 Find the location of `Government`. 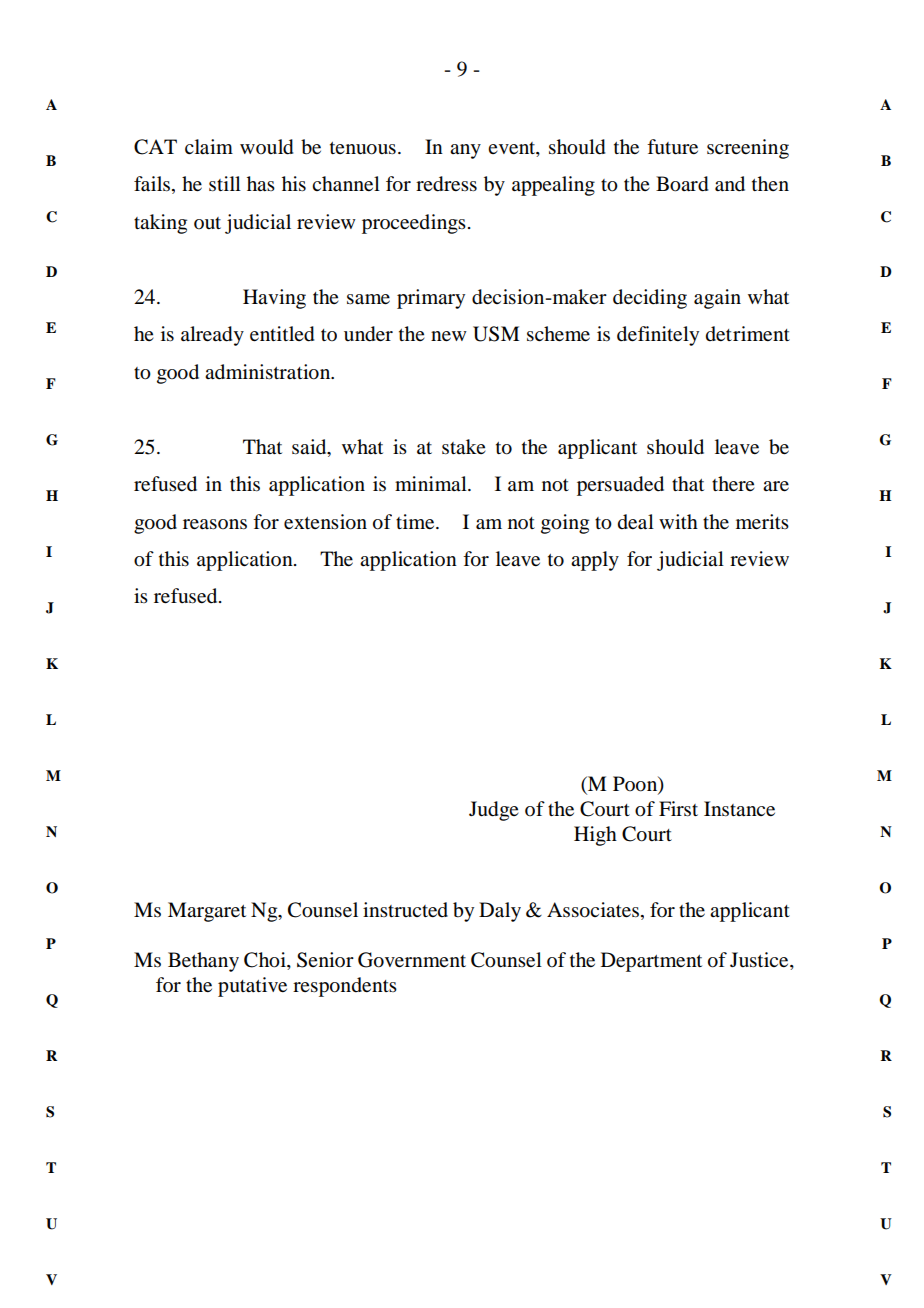

Government is located at coordinates (412, 960).
